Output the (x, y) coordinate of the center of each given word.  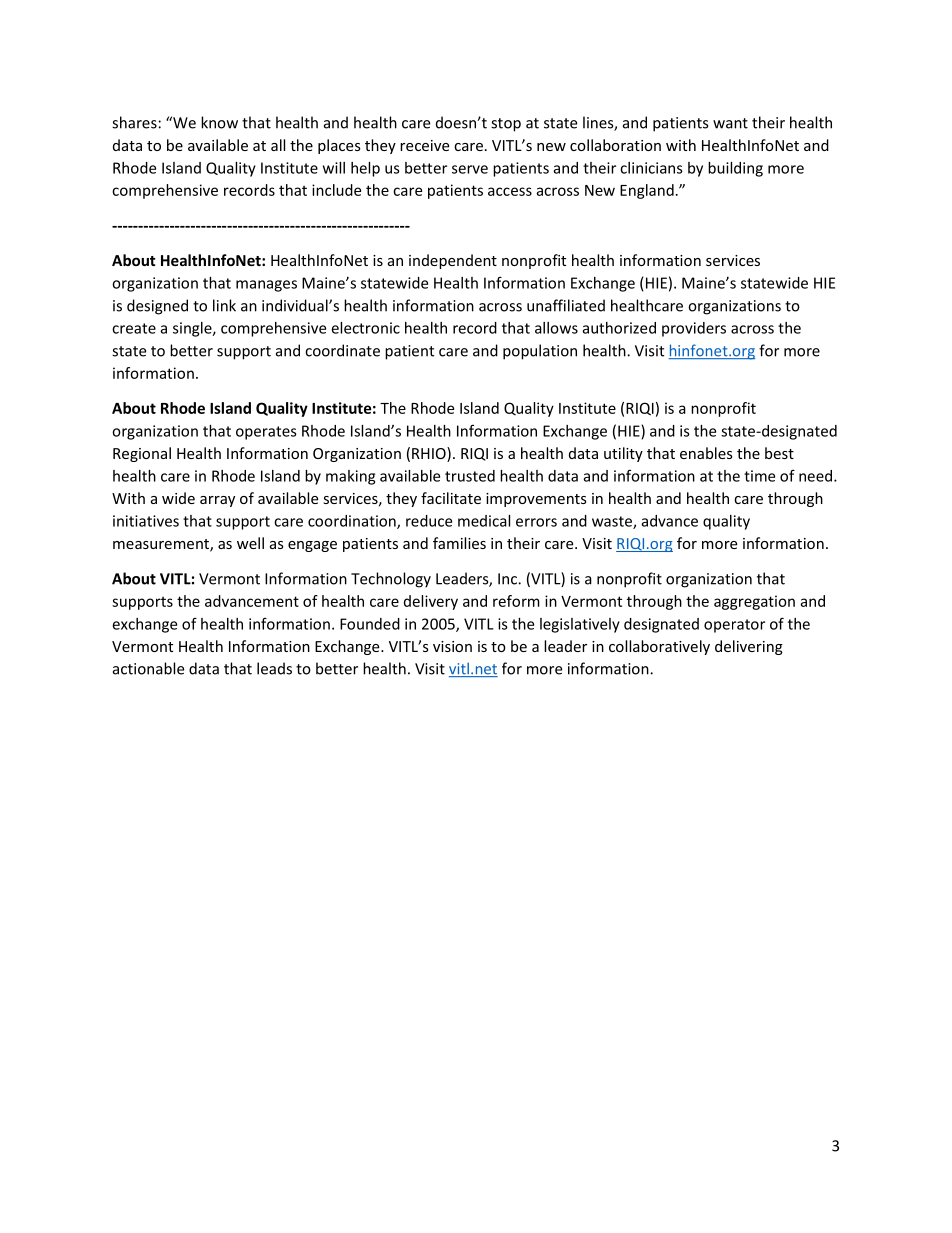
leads (274, 668)
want (730, 123)
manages (266, 286)
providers (694, 329)
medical (484, 521)
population (540, 352)
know (219, 122)
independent (453, 261)
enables (706, 453)
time (759, 476)
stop (506, 125)
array (217, 501)
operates (266, 433)
